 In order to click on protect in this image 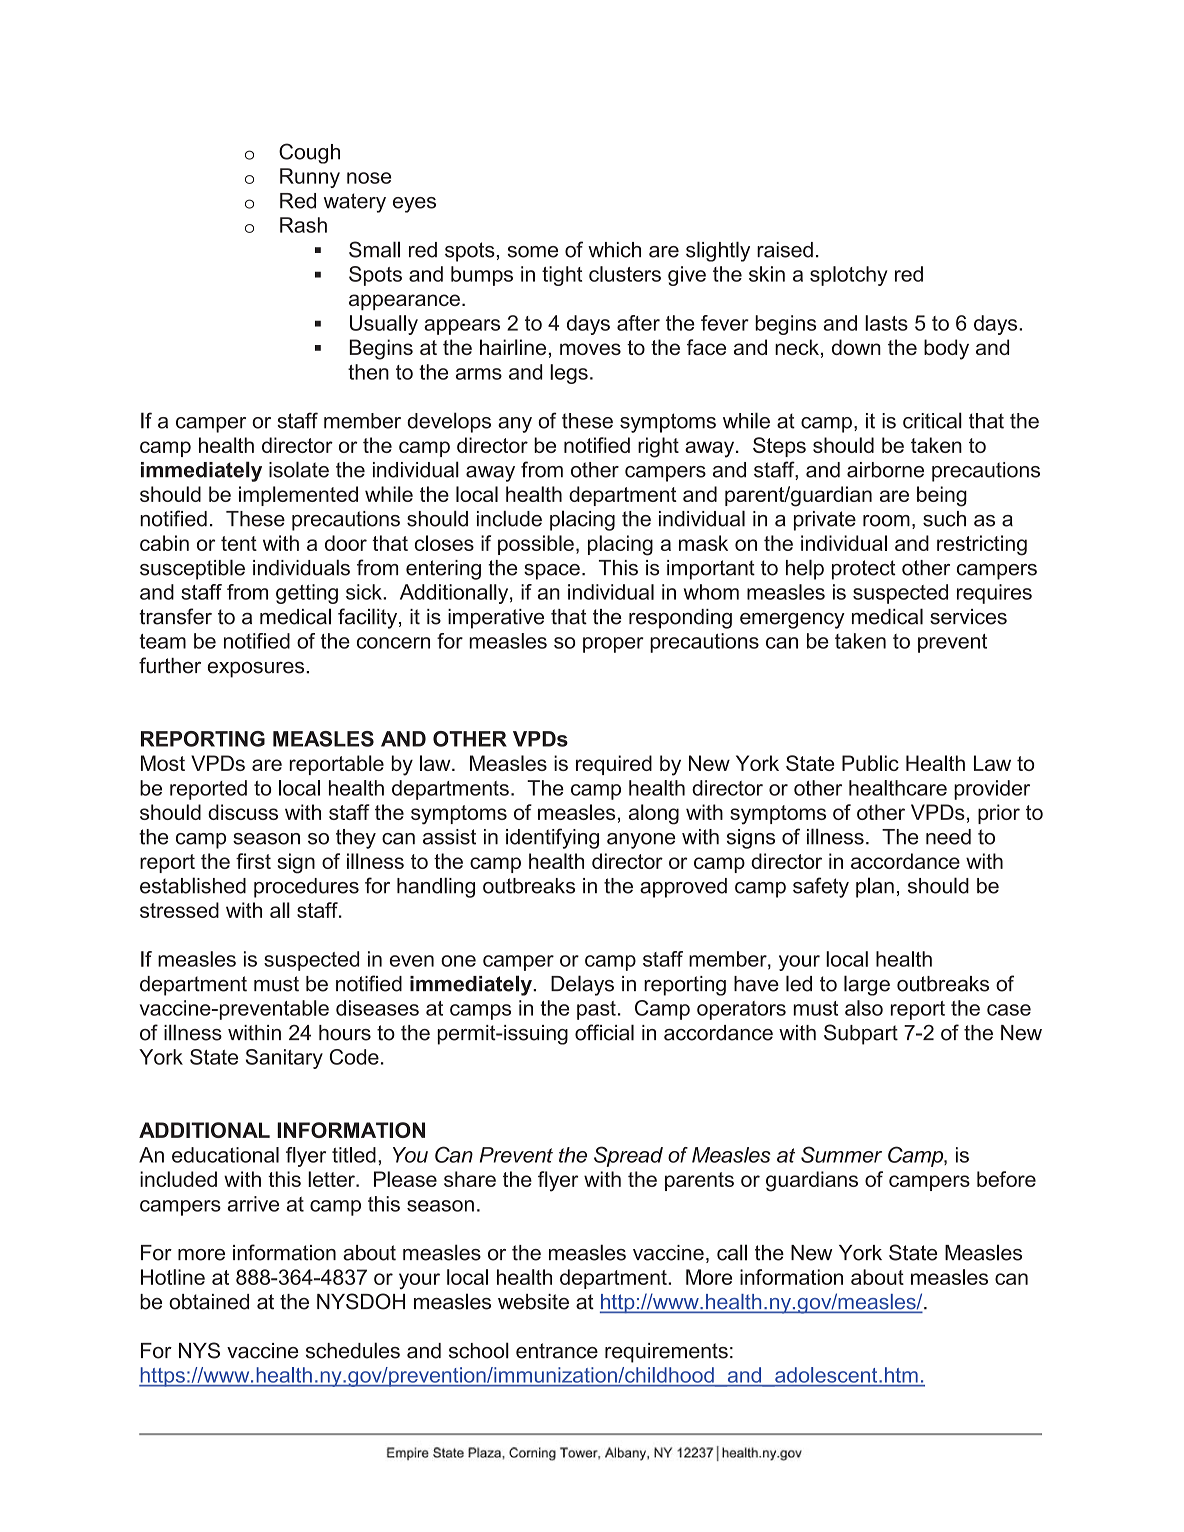, I will do `click(864, 570)`.
